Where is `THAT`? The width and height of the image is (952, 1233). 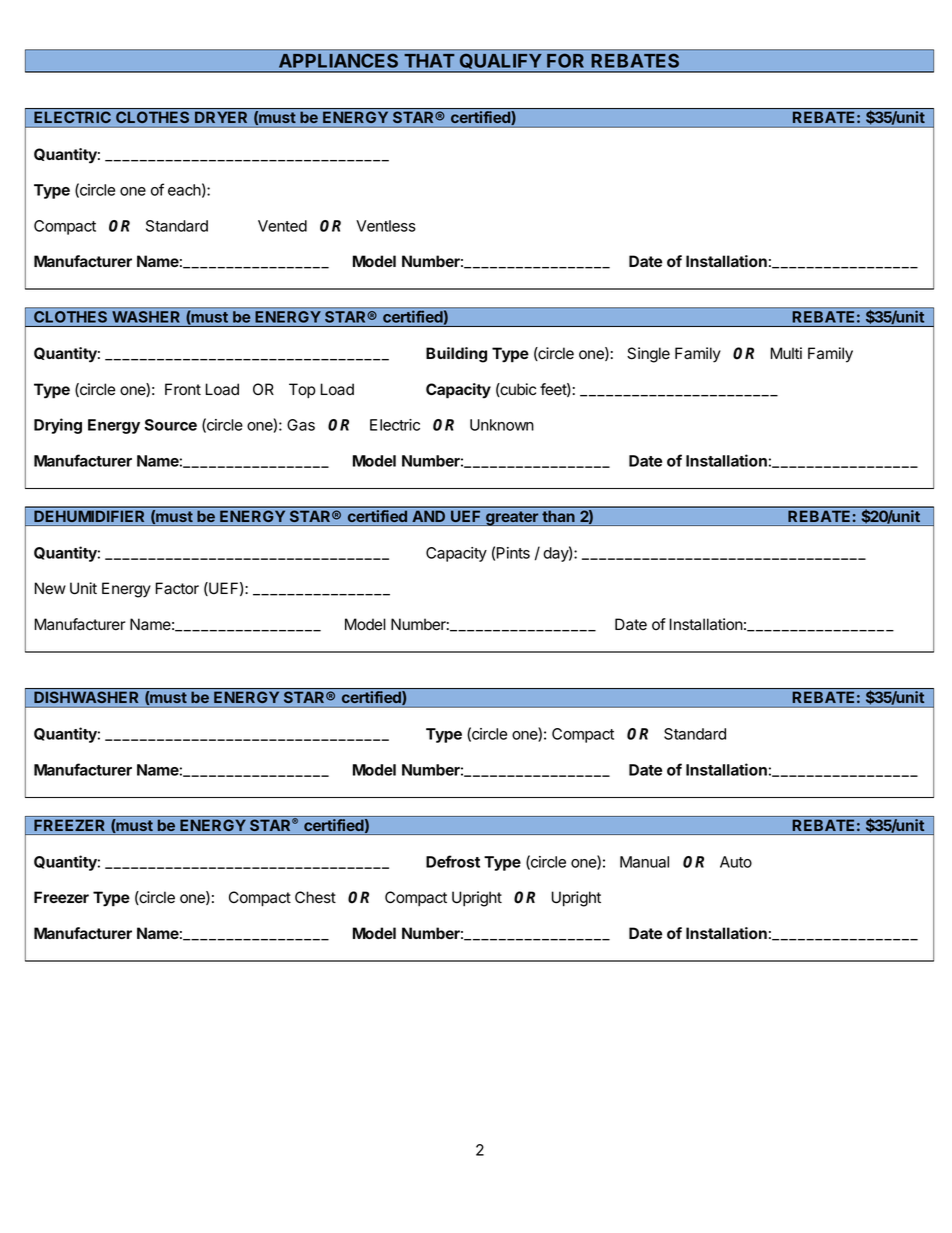
THAT is located at coordinates (429, 61).
